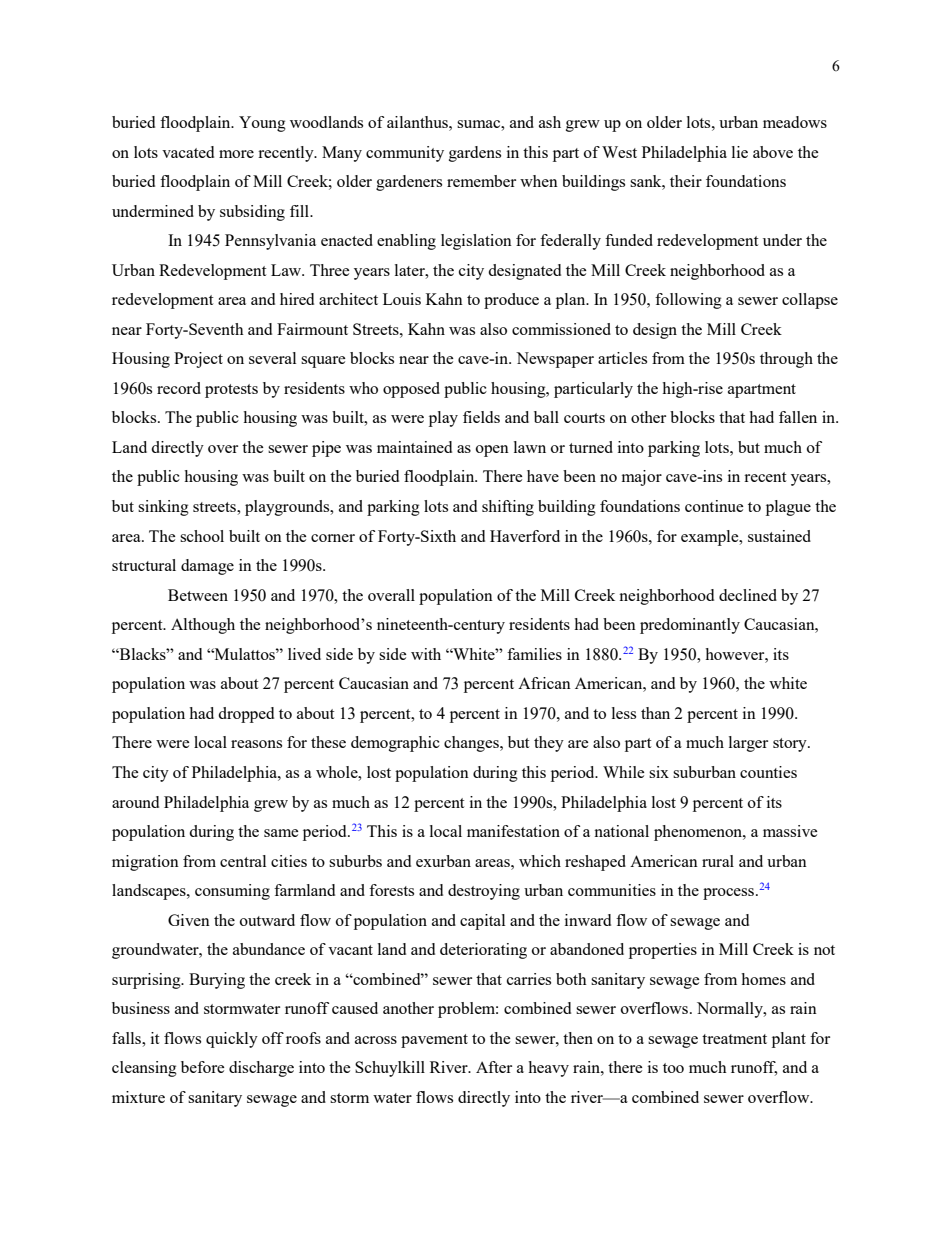 The width and height of the page is (952, 1233). What do you see at coordinates (203, 626) in the page?
I see `Although` at bounding box center [203, 626].
